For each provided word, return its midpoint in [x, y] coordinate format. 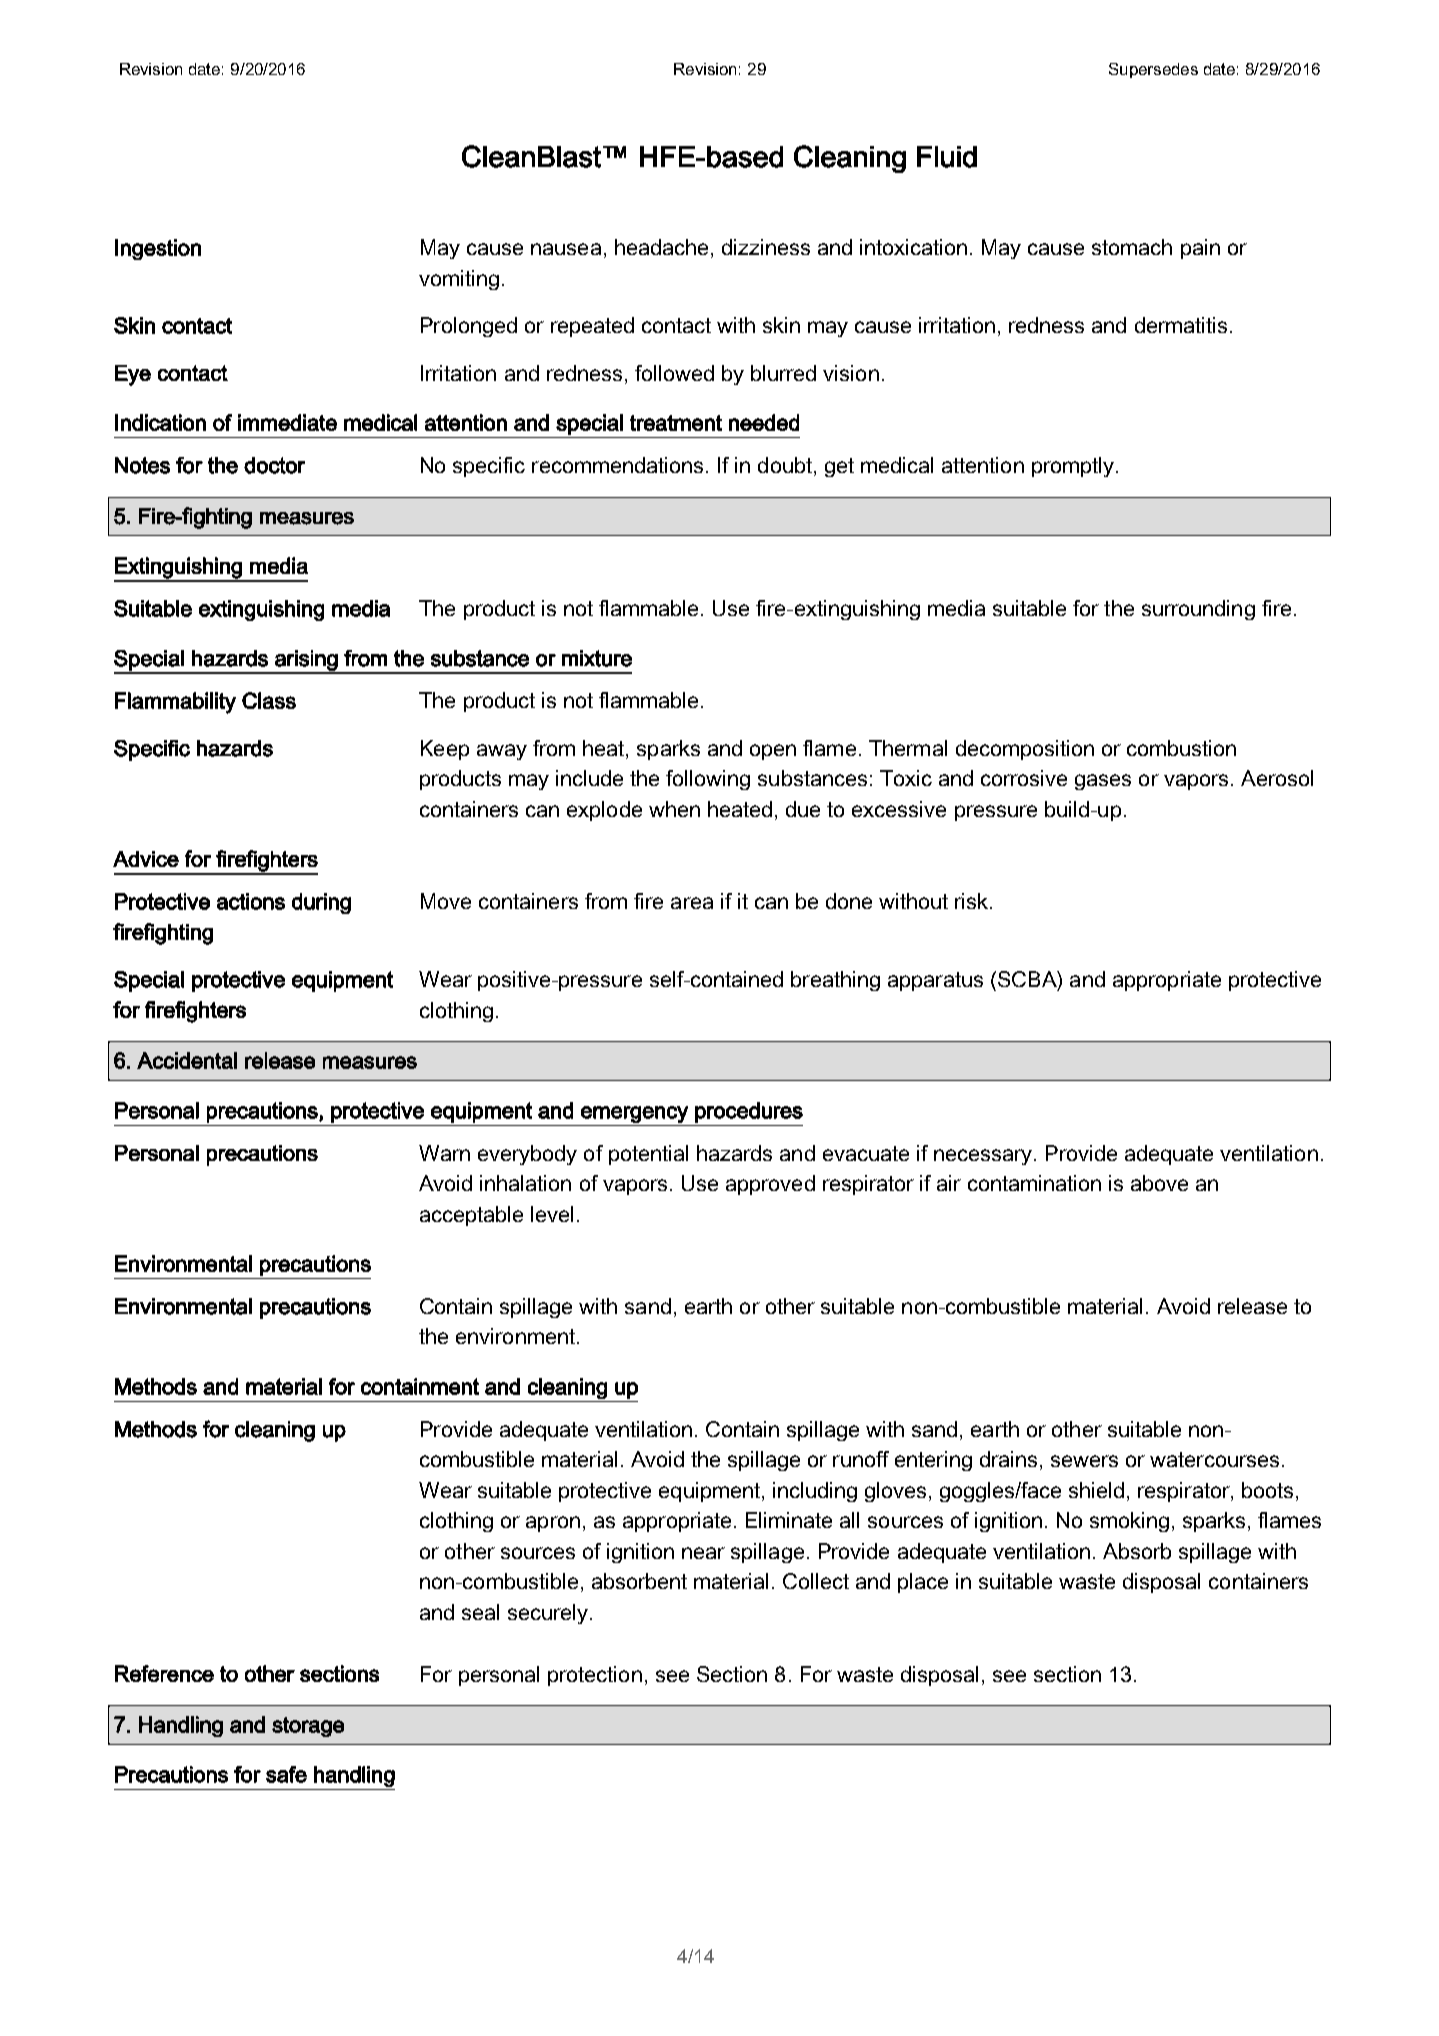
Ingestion [158, 249]
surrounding [1198, 610]
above [1159, 1183]
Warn [444, 1153]
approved [770, 1185]
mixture [597, 658]
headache [661, 247]
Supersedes [1153, 70]
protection [595, 1676]
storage [308, 1727]
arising [306, 661]
